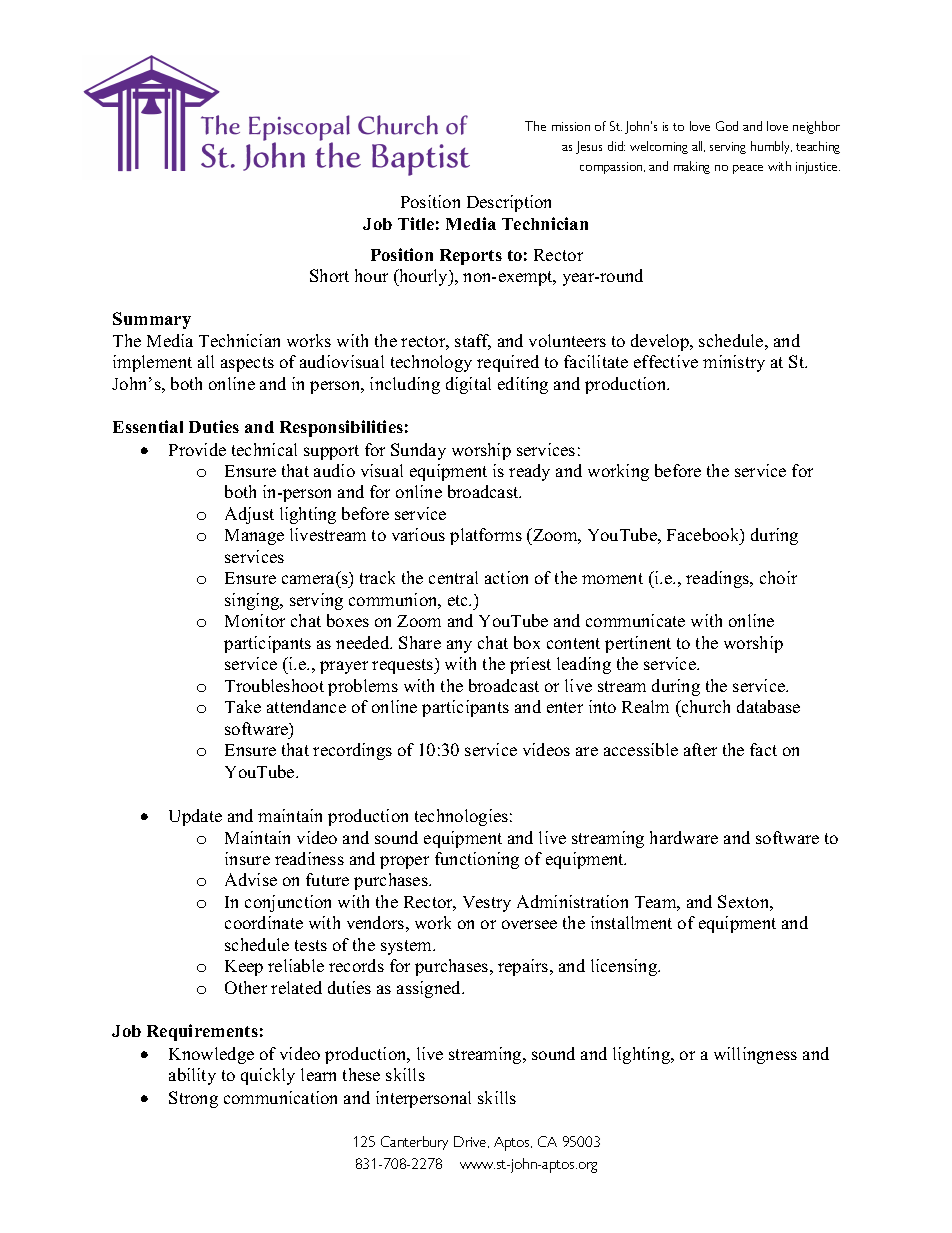  I want to click on functioning, so click(477, 860).
